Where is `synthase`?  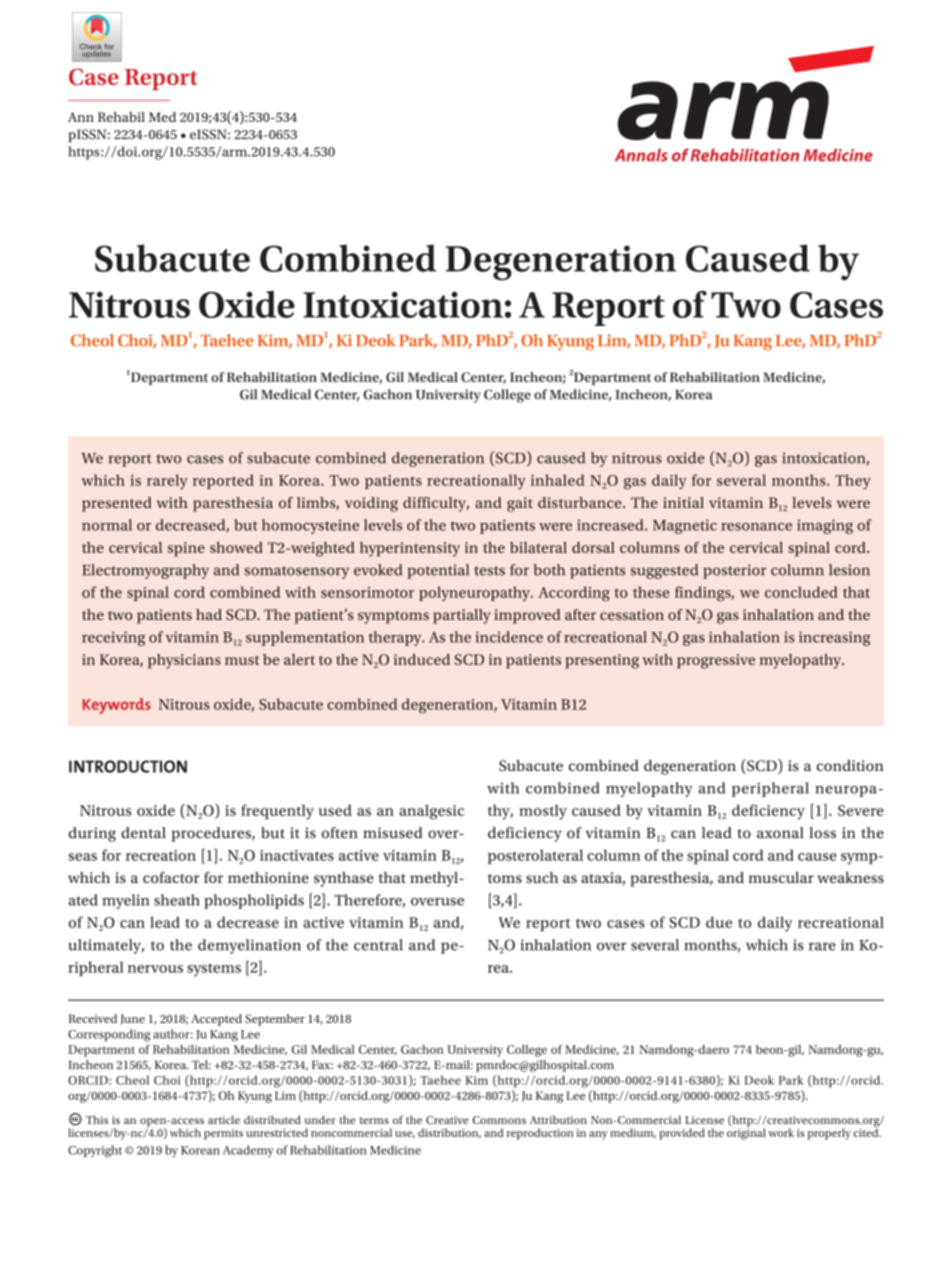
synthase is located at coordinates (344, 879).
